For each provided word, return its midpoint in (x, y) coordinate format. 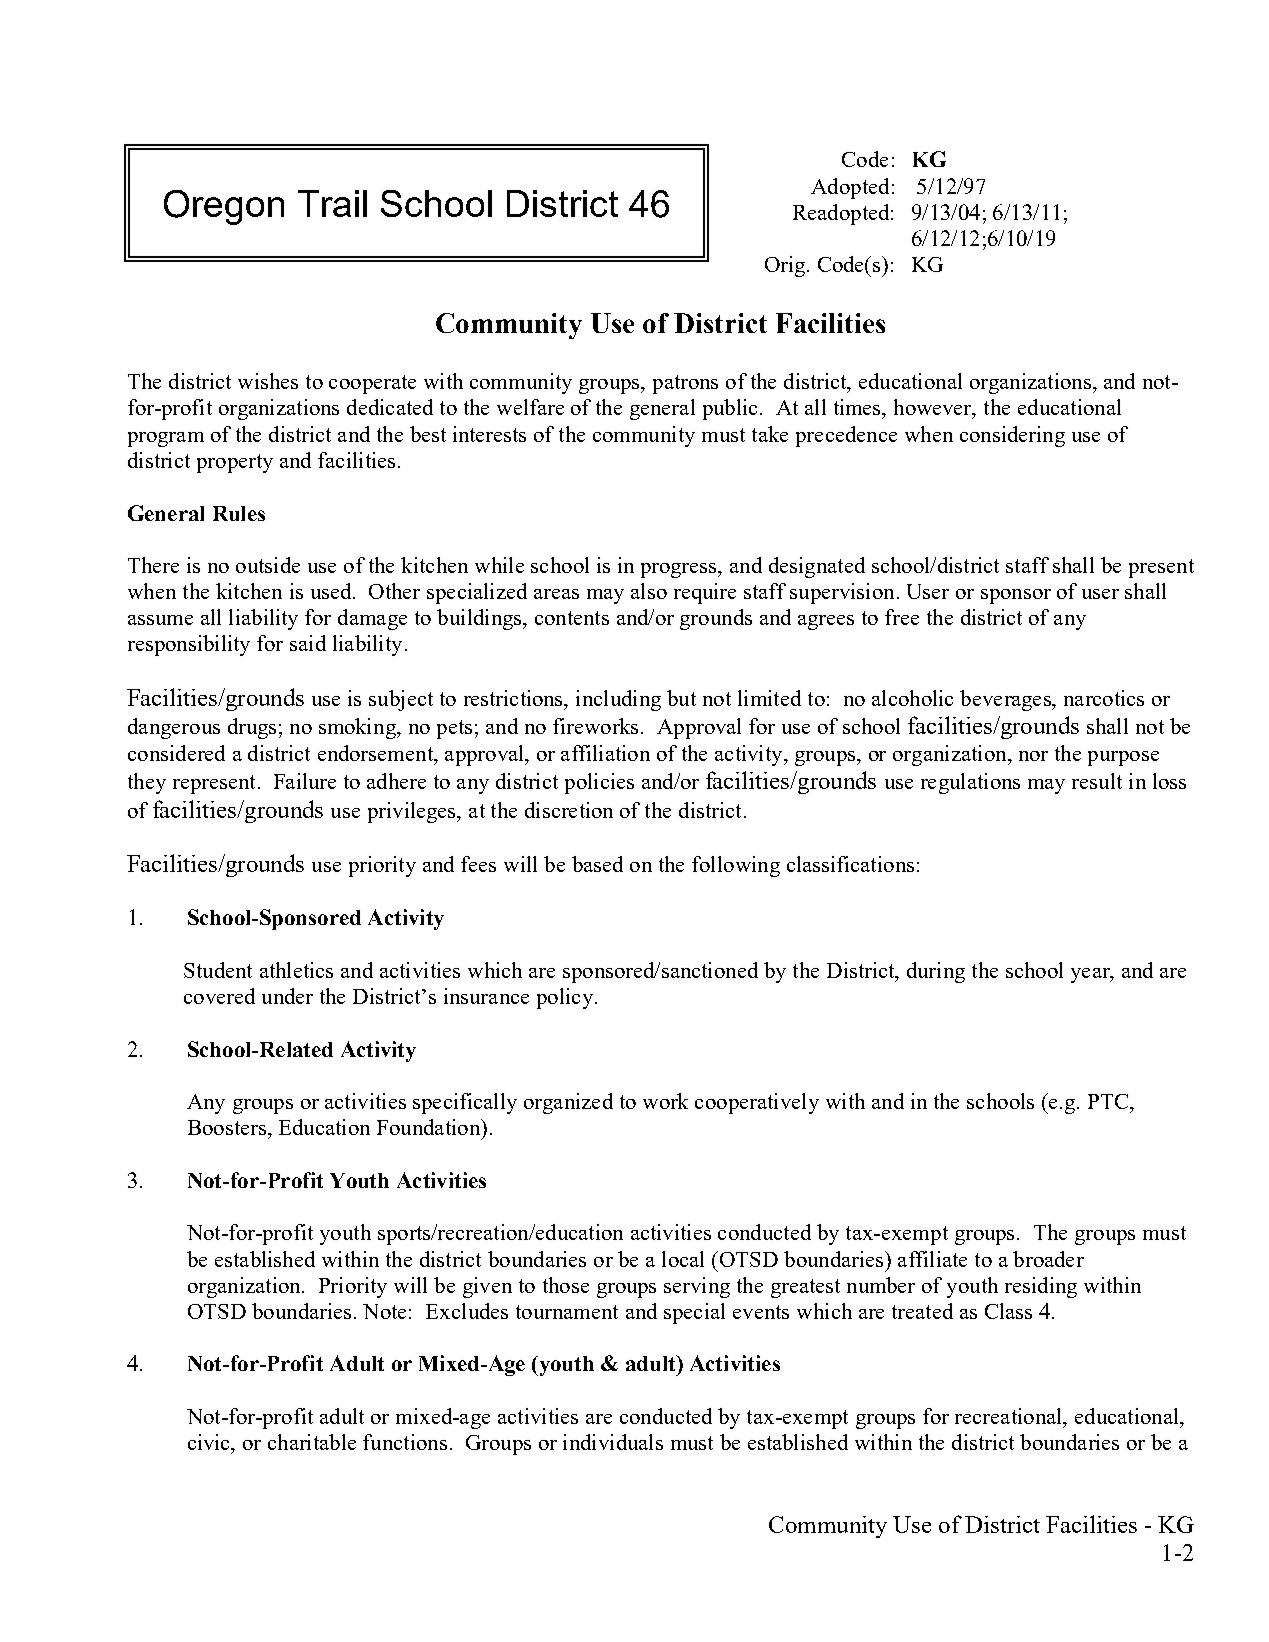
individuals (613, 1442)
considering (1012, 436)
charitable (312, 1442)
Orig (786, 266)
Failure (305, 781)
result (1097, 781)
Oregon (224, 207)
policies (599, 783)
